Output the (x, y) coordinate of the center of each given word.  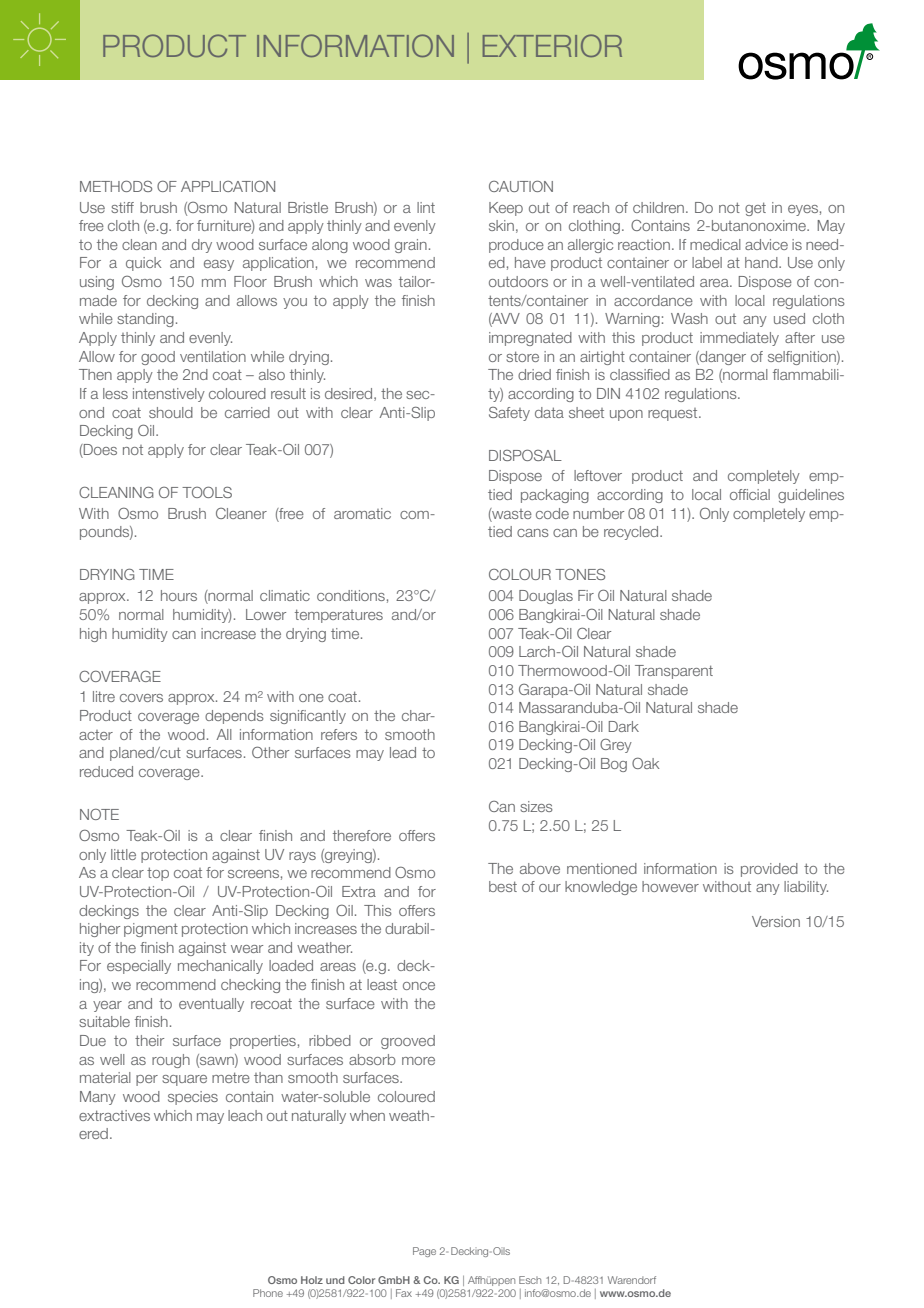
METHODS (116, 186)
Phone (268, 1293)
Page (424, 1252)
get (755, 209)
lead (403, 752)
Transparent (674, 672)
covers (141, 698)
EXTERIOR (552, 45)
